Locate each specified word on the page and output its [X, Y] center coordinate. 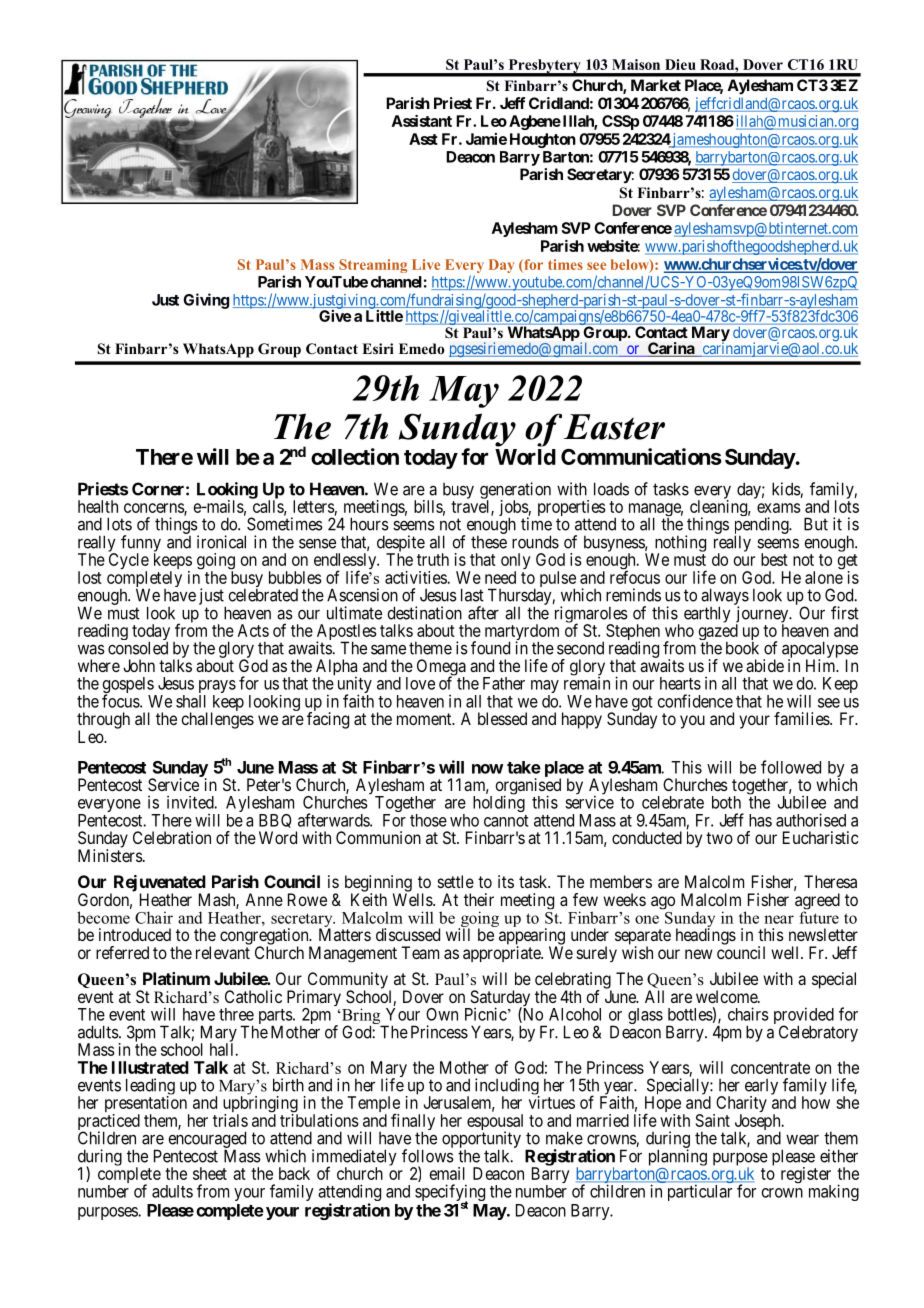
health [98, 506]
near [779, 919]
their [479, 899]
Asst [423, 139]
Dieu [680, 64]
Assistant [422, 121]
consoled [138, 648]
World [525, 457]
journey [763, 615]
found [490, 648]
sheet [210, 1173]
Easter [614, 427]
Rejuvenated [158, 884]
